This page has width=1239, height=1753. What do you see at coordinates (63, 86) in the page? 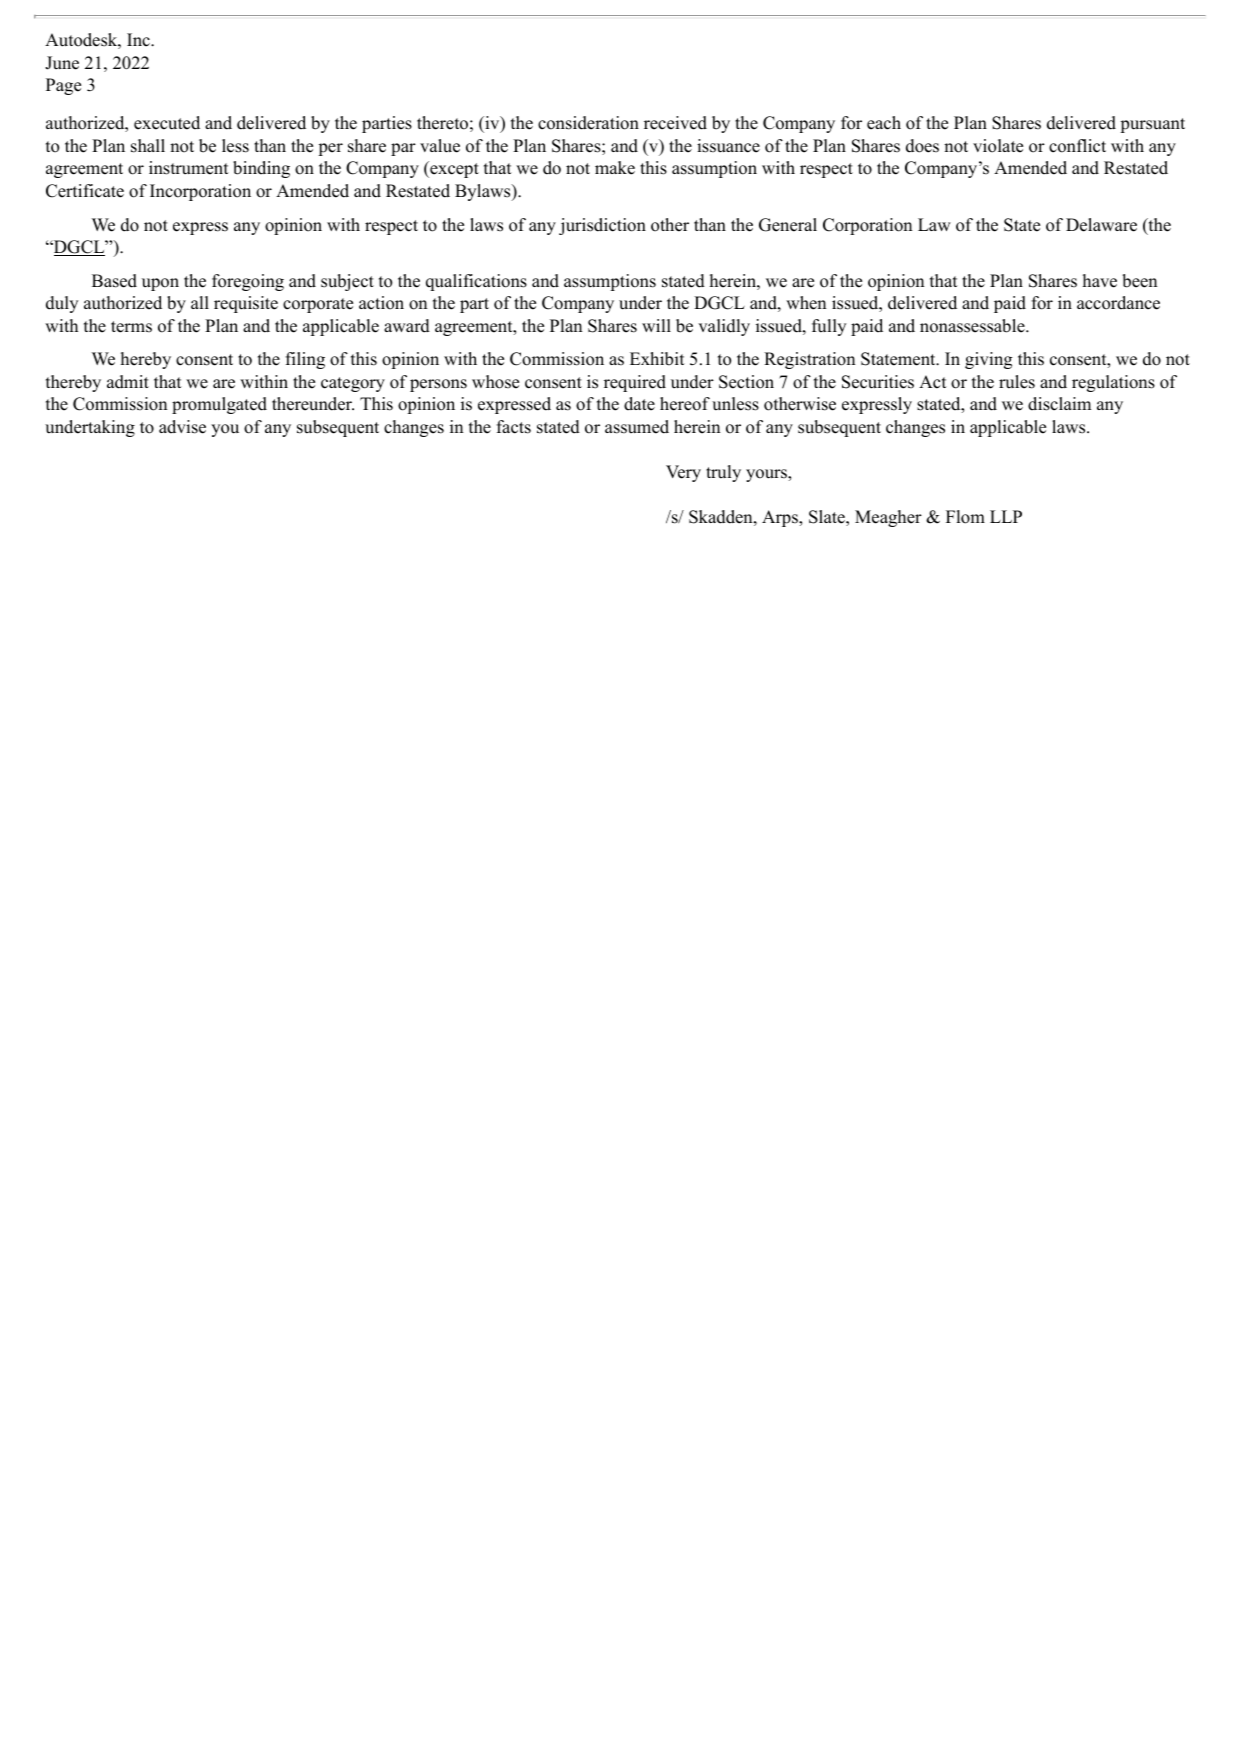
I see `Page` at bounding box center [63, 86].
